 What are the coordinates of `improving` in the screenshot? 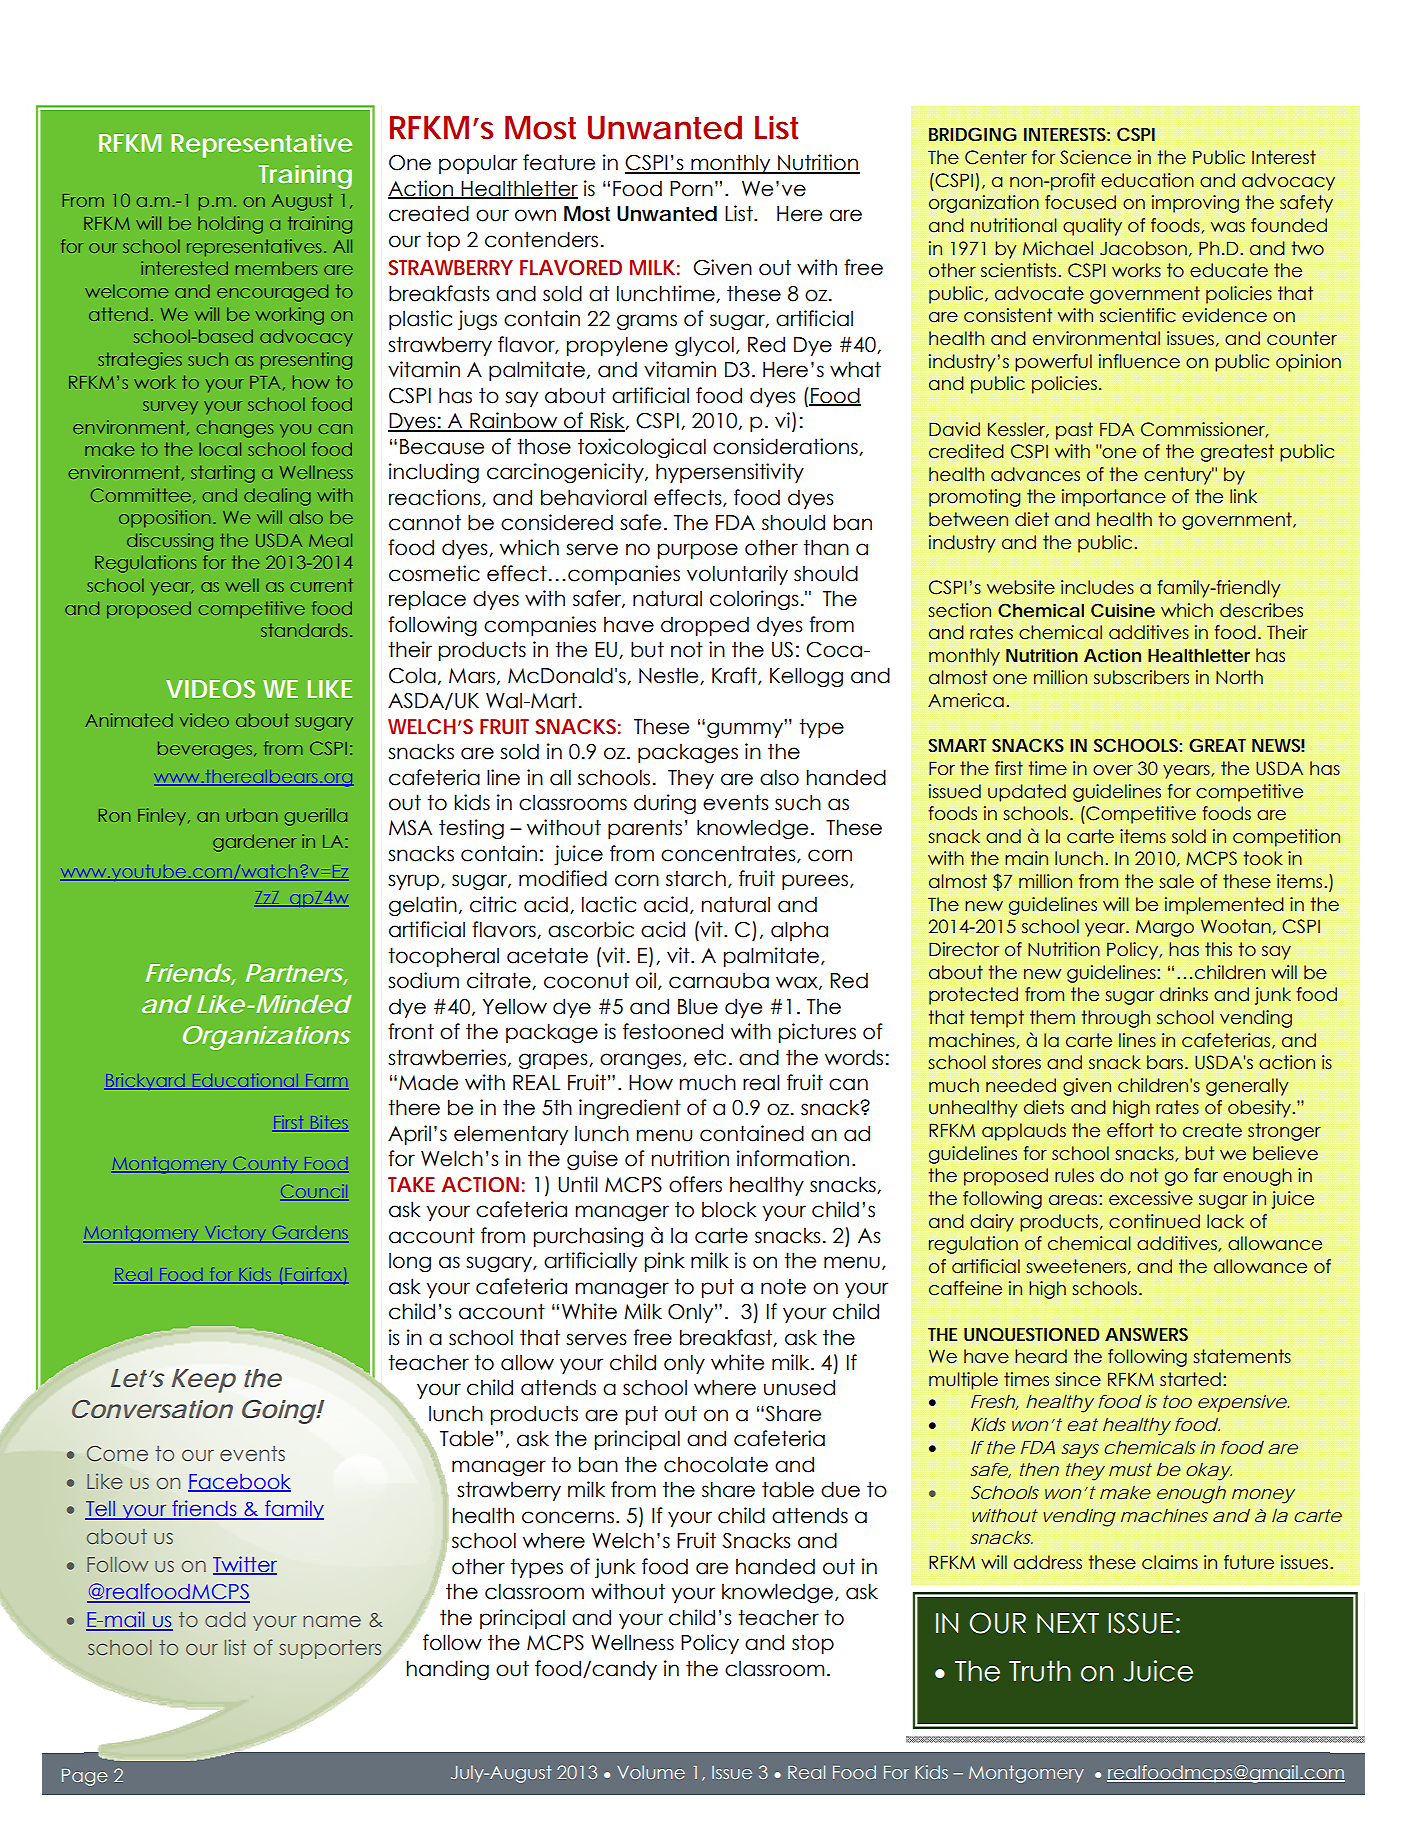 It's located at (1195, 204).
